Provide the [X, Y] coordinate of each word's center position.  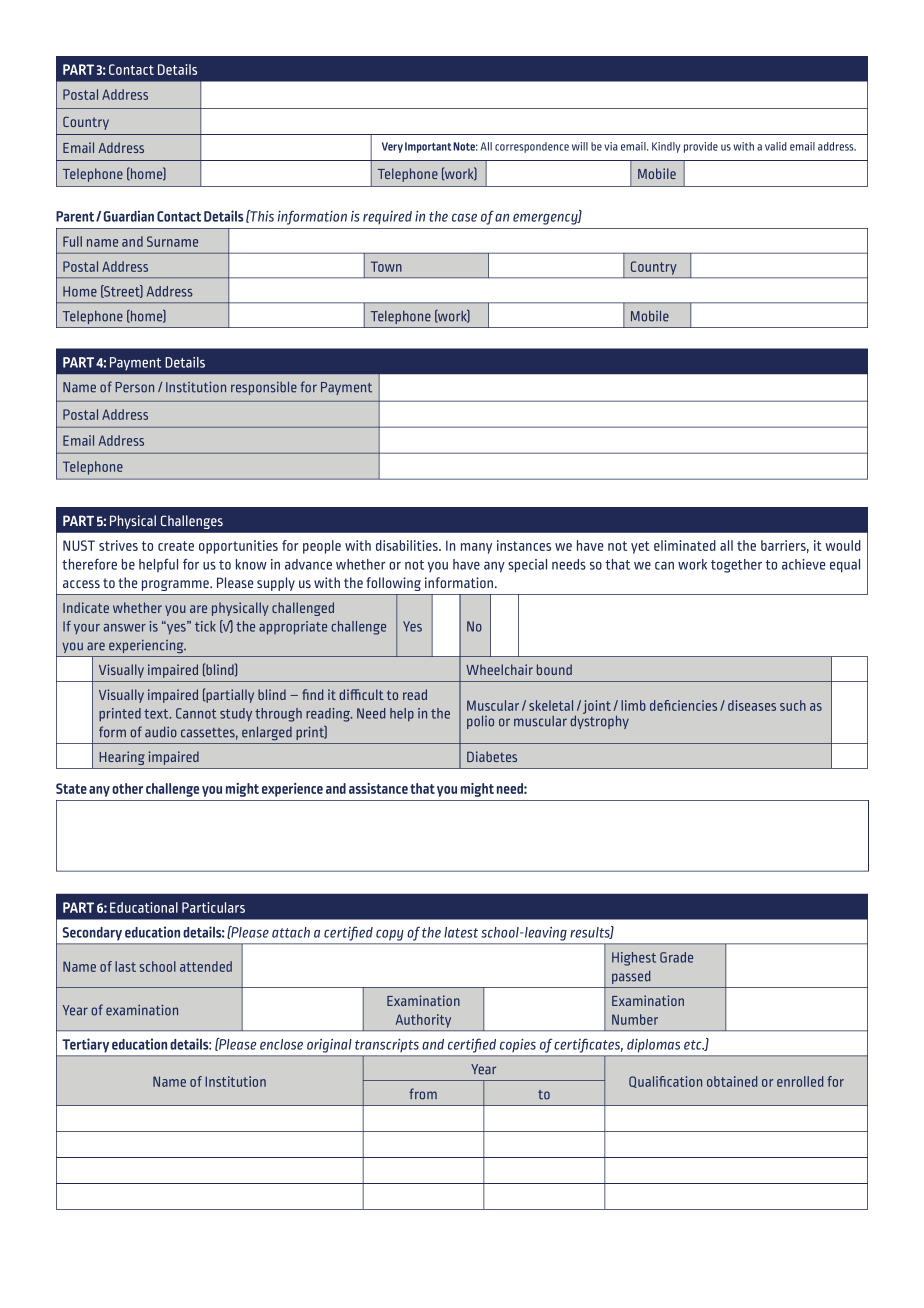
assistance [378, 788]
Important [428, 147]
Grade [676, 957]
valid [776, 146]
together [736, 566]
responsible [264, 388]
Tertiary [86, 1045]
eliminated [685, 545]
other [127, 788]
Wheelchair [499, 669]
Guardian [129, 216]
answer [125, 628]
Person [134, 387]
